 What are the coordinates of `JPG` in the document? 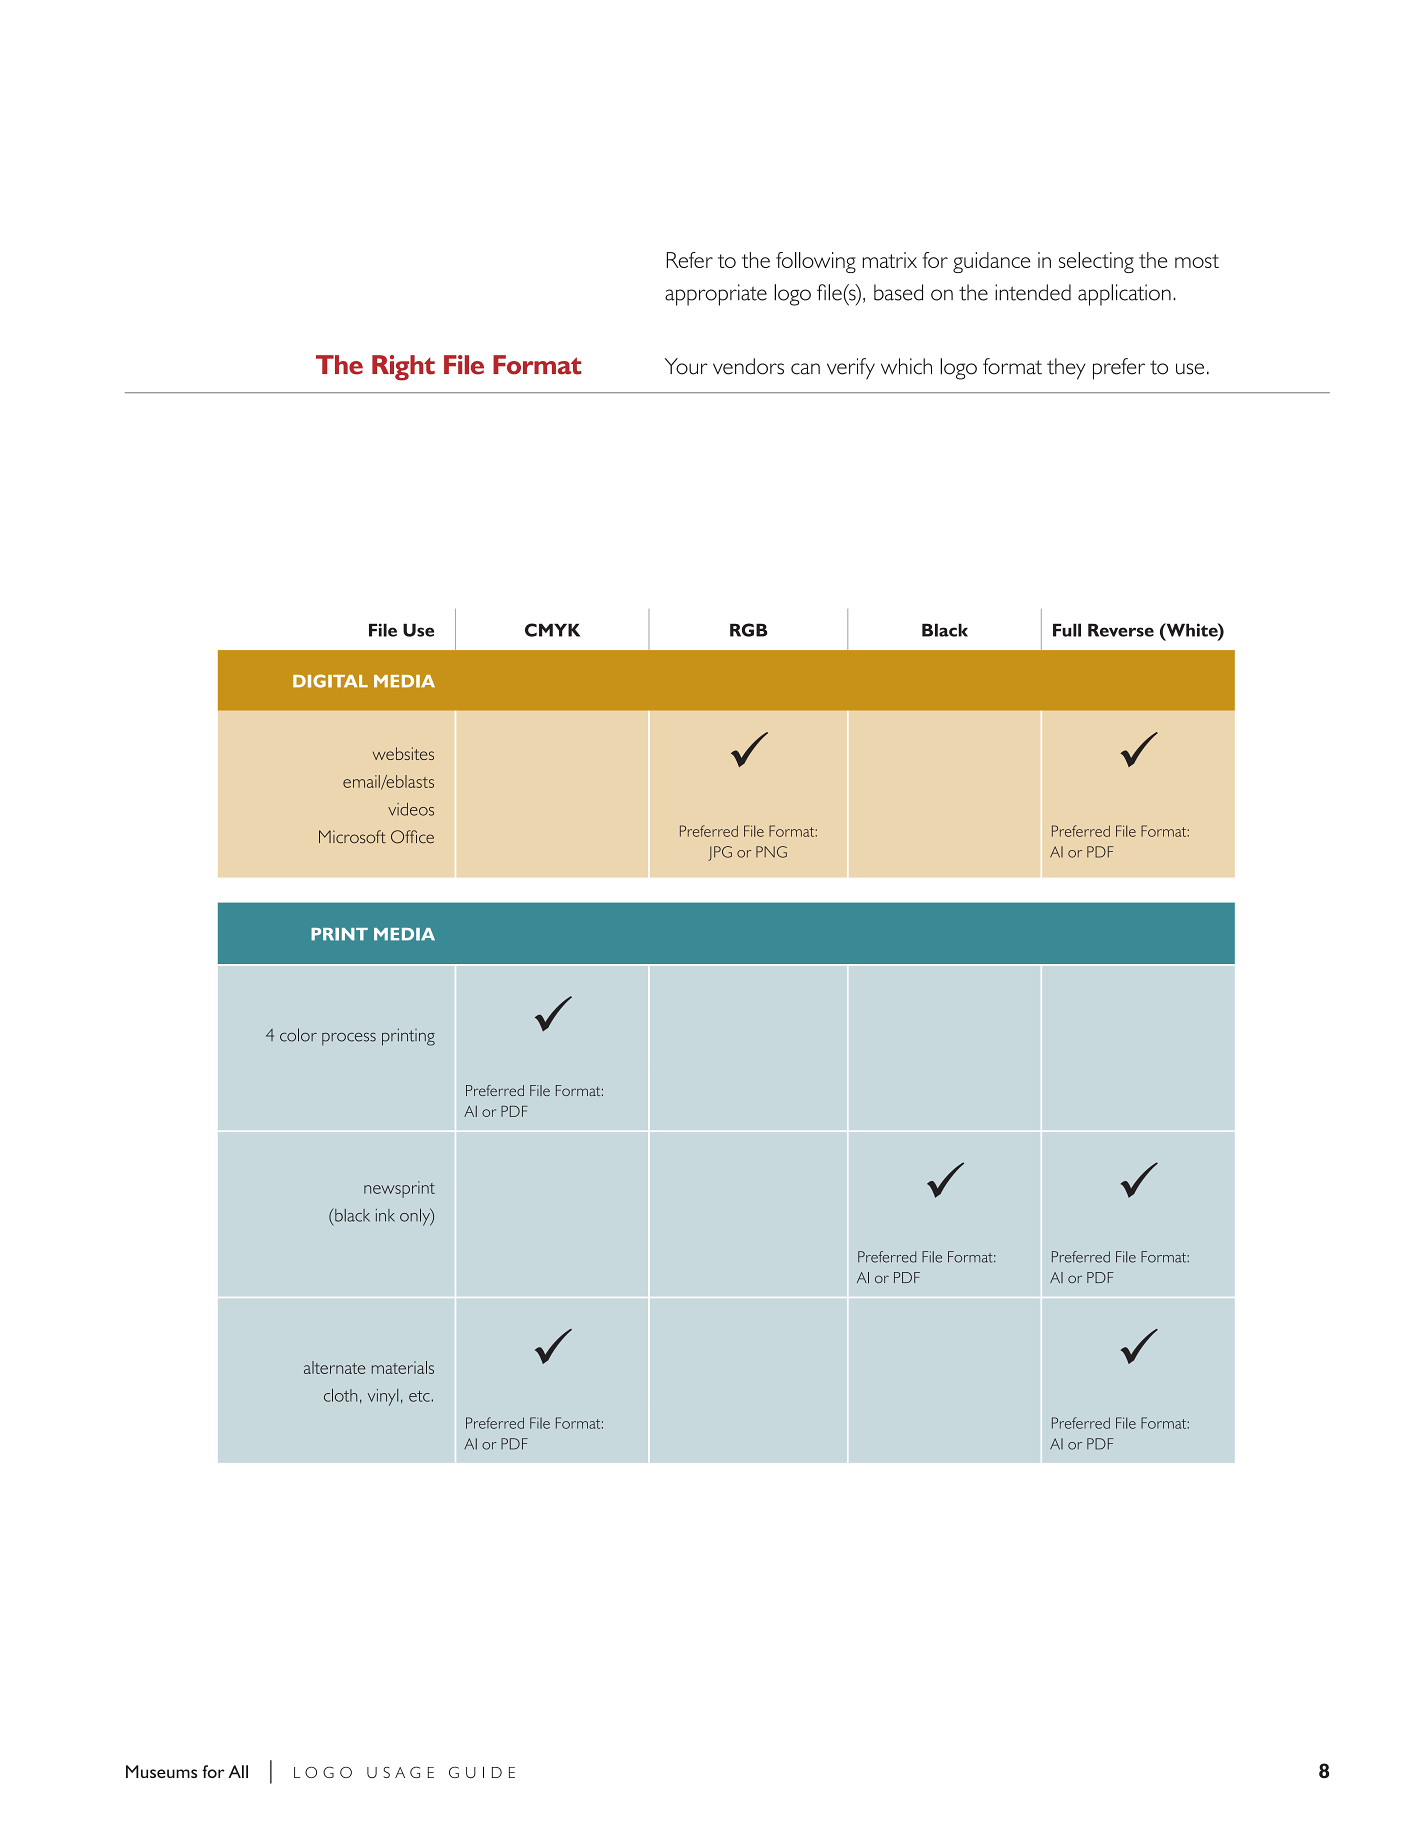 It's located at (720, 853).
